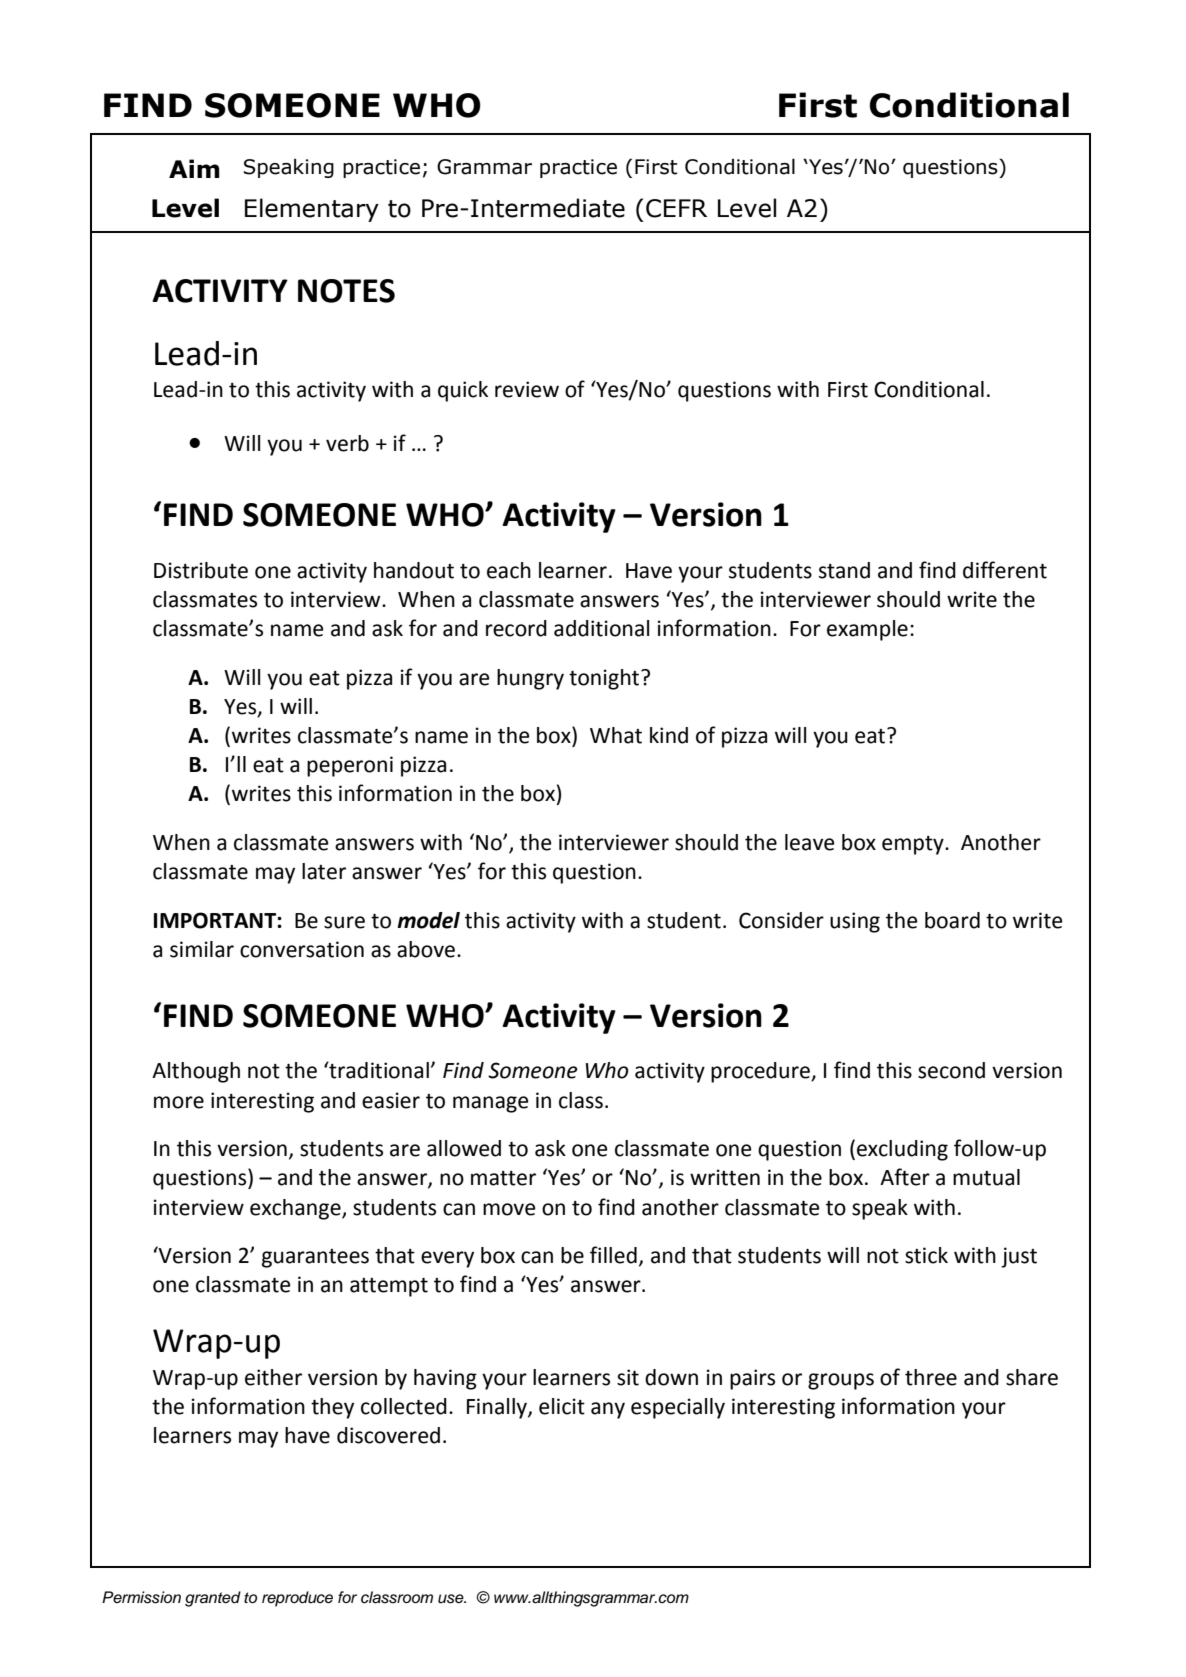  Describe the element at coordinates (201, 570) in the image. I see `Distribute` at that location.
